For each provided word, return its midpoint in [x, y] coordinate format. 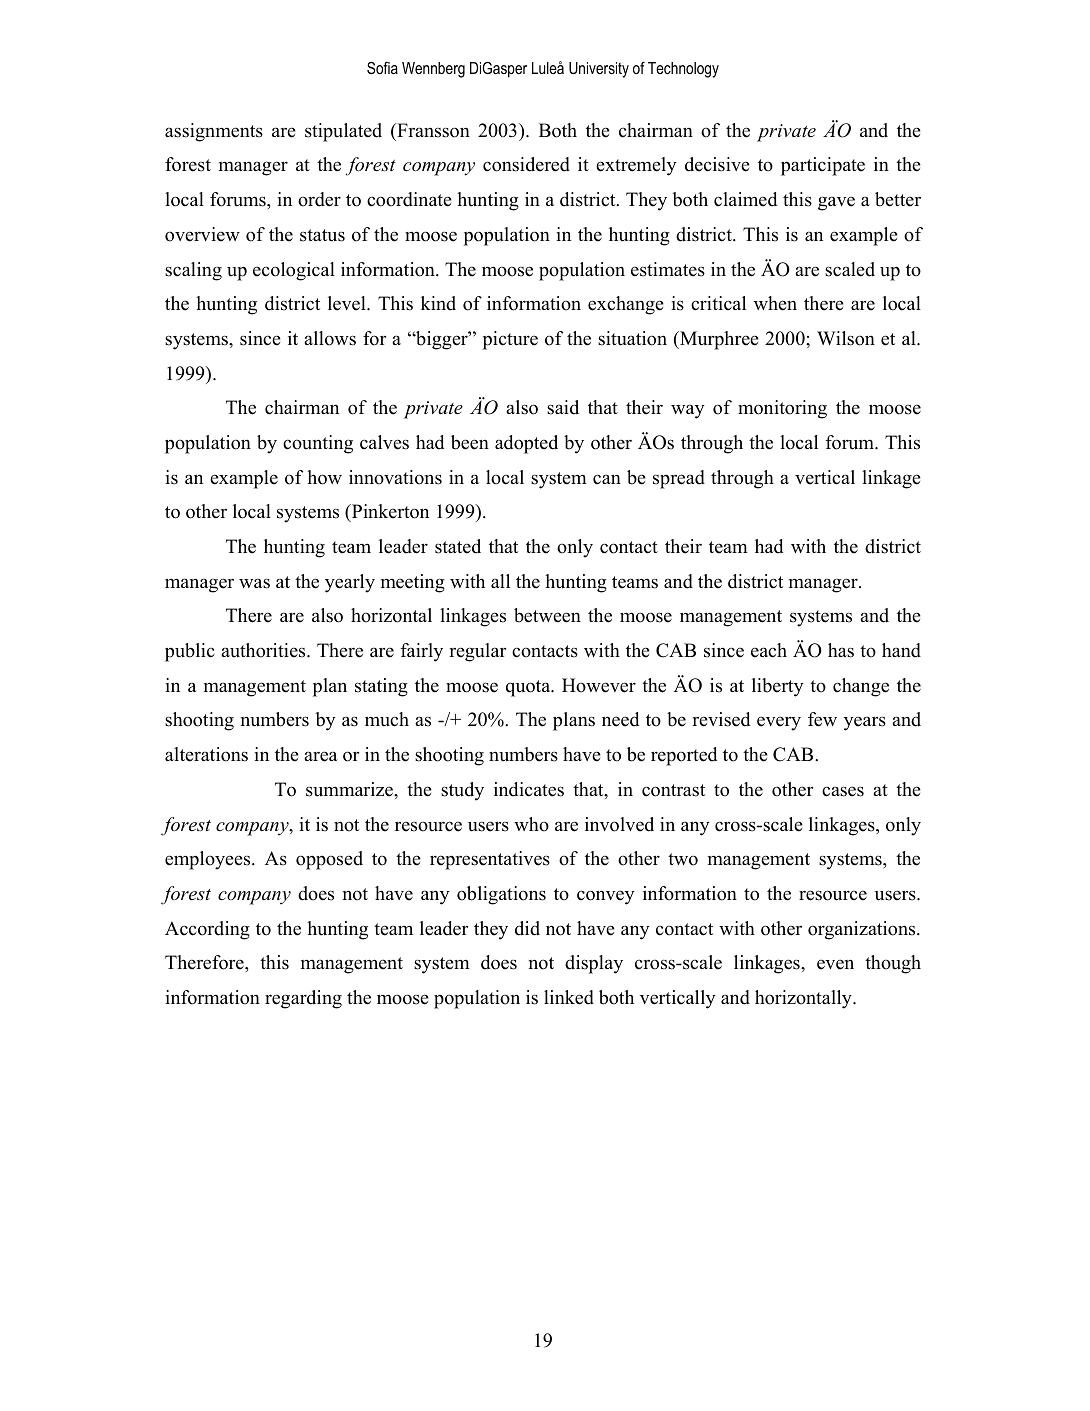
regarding [303, 999]
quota [529, 688]
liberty [777, 687]
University [599, 70]
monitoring [782, 409]
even [835, 964]
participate [823, 166]
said [563, 407]
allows [330, 338]
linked [569, 997]
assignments [214, 132]
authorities [264, 650]
